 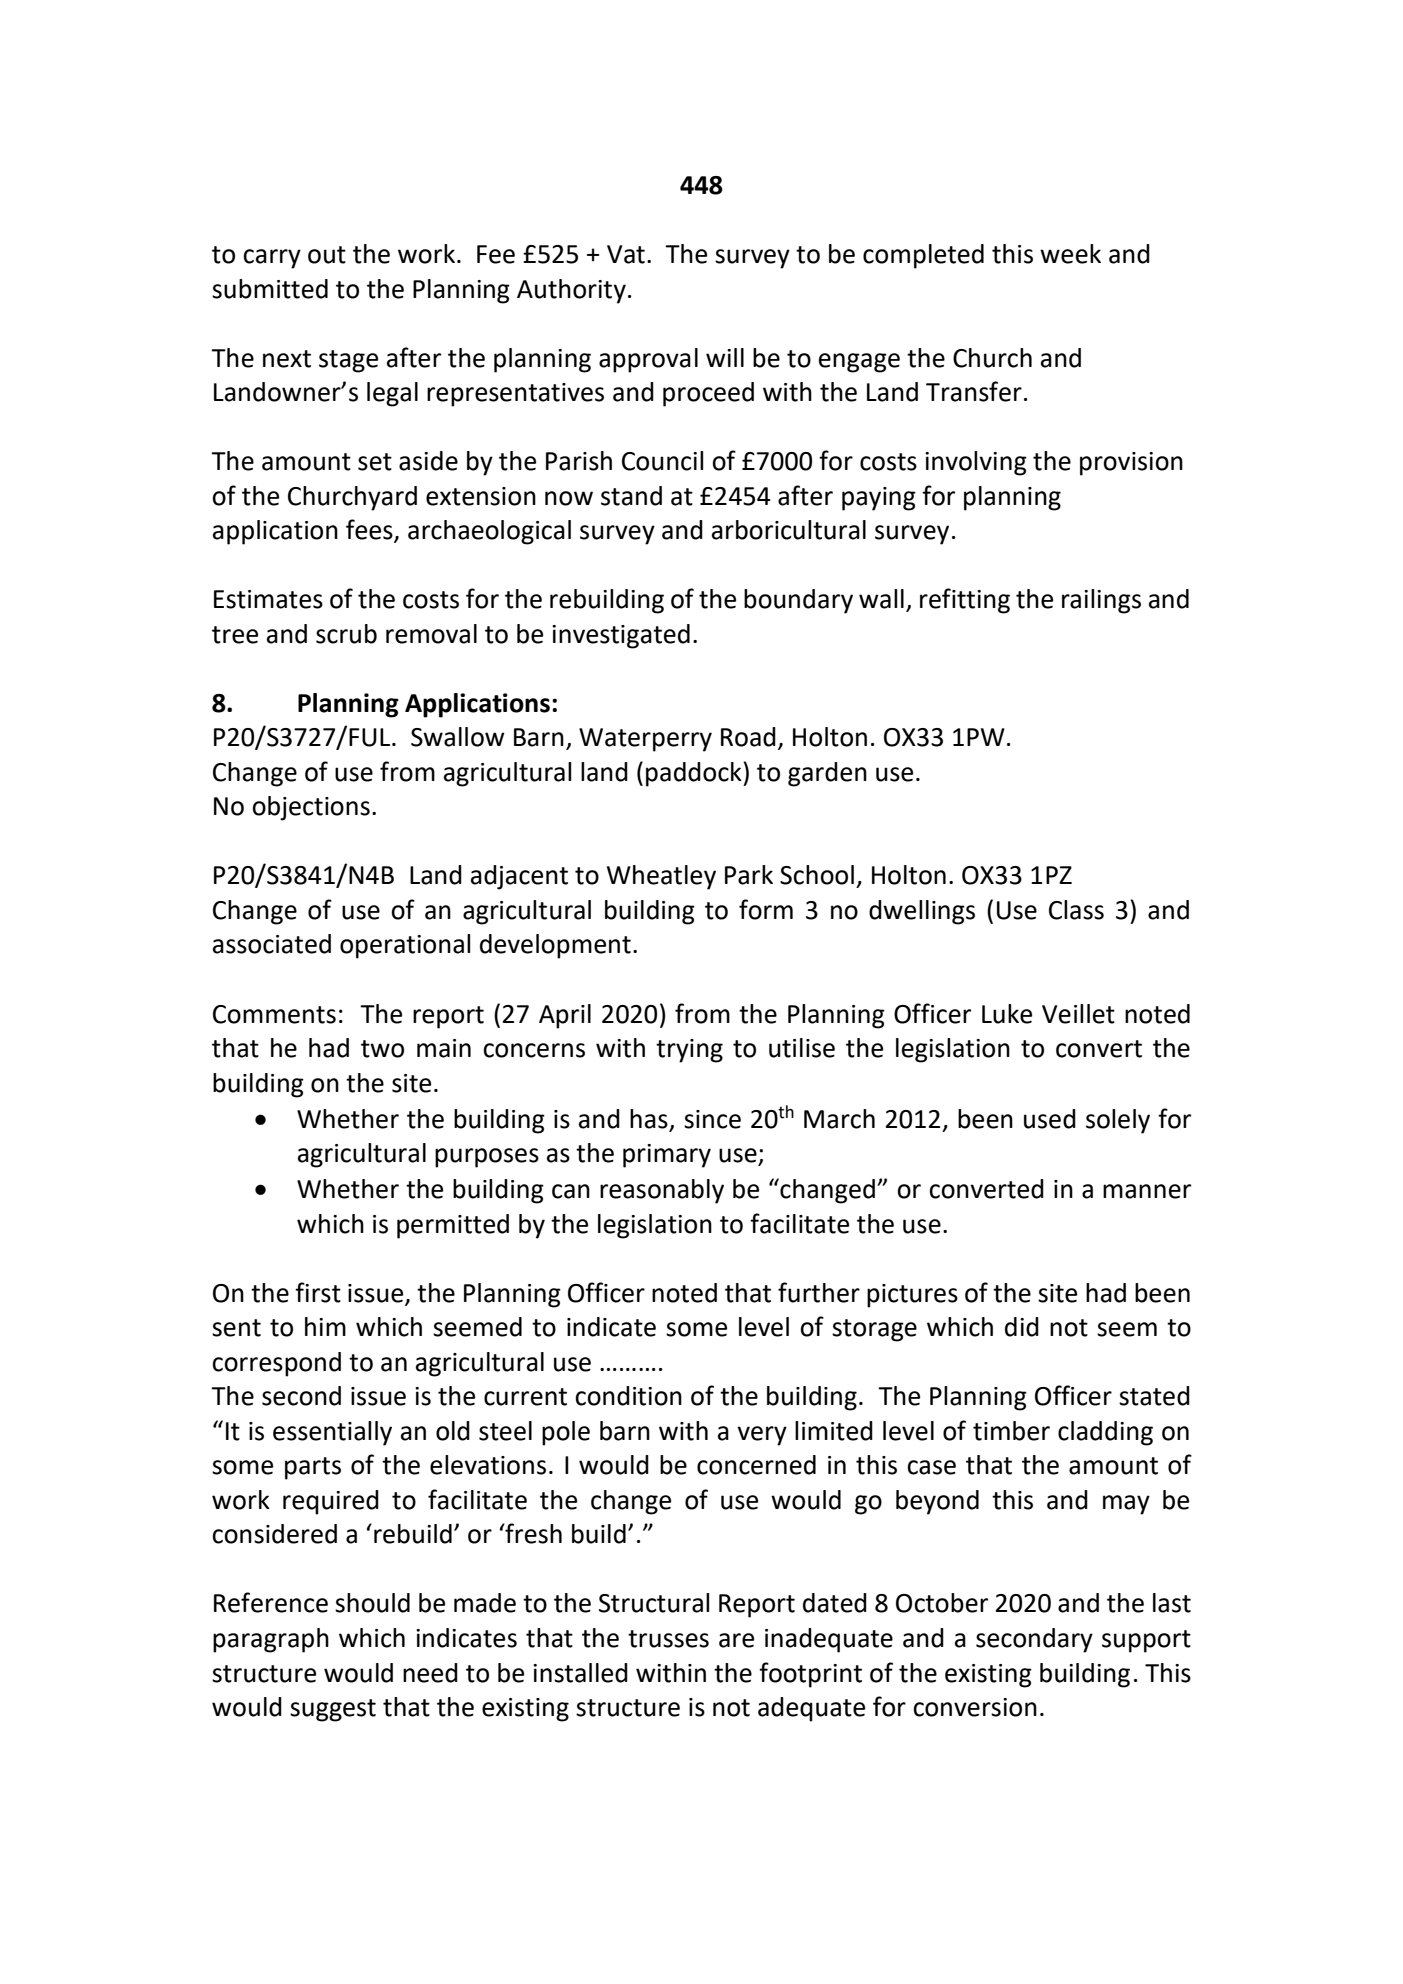 What do you see at coordinates (621, 636) in the screenshot?
I see `investigated` at bounding box center [621, 636].
